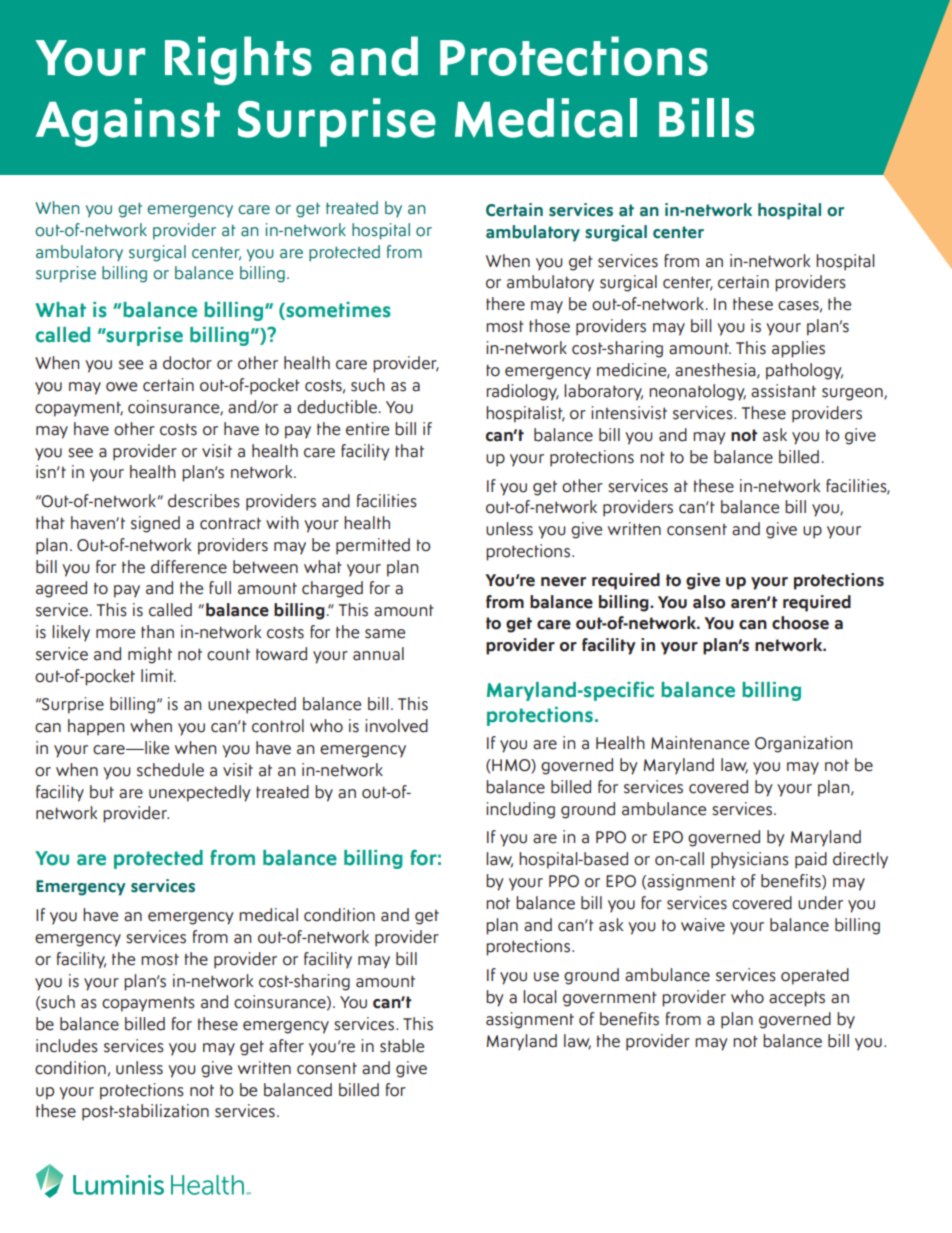 This screenshot has width=952, height=1233. I want to click on doctor, so click(187, 363).
